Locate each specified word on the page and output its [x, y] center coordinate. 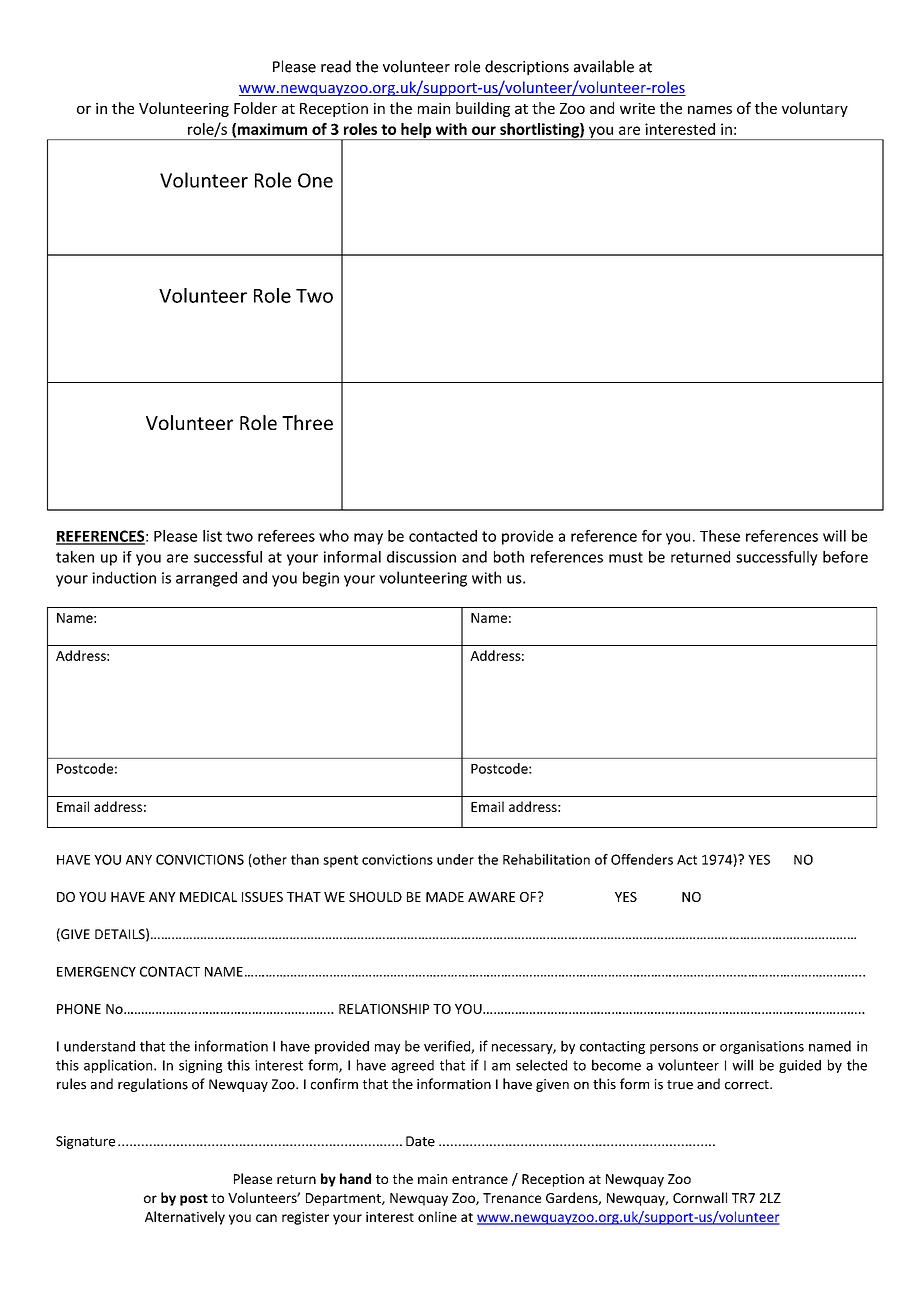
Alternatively [185, 1218]
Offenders [642, 859]
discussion [421, 557]
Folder [255, 108]
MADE [445, 897]
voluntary [815, 109]
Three [307, 422]
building [483, 109]
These [720, 536]
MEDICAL [208, 897]
